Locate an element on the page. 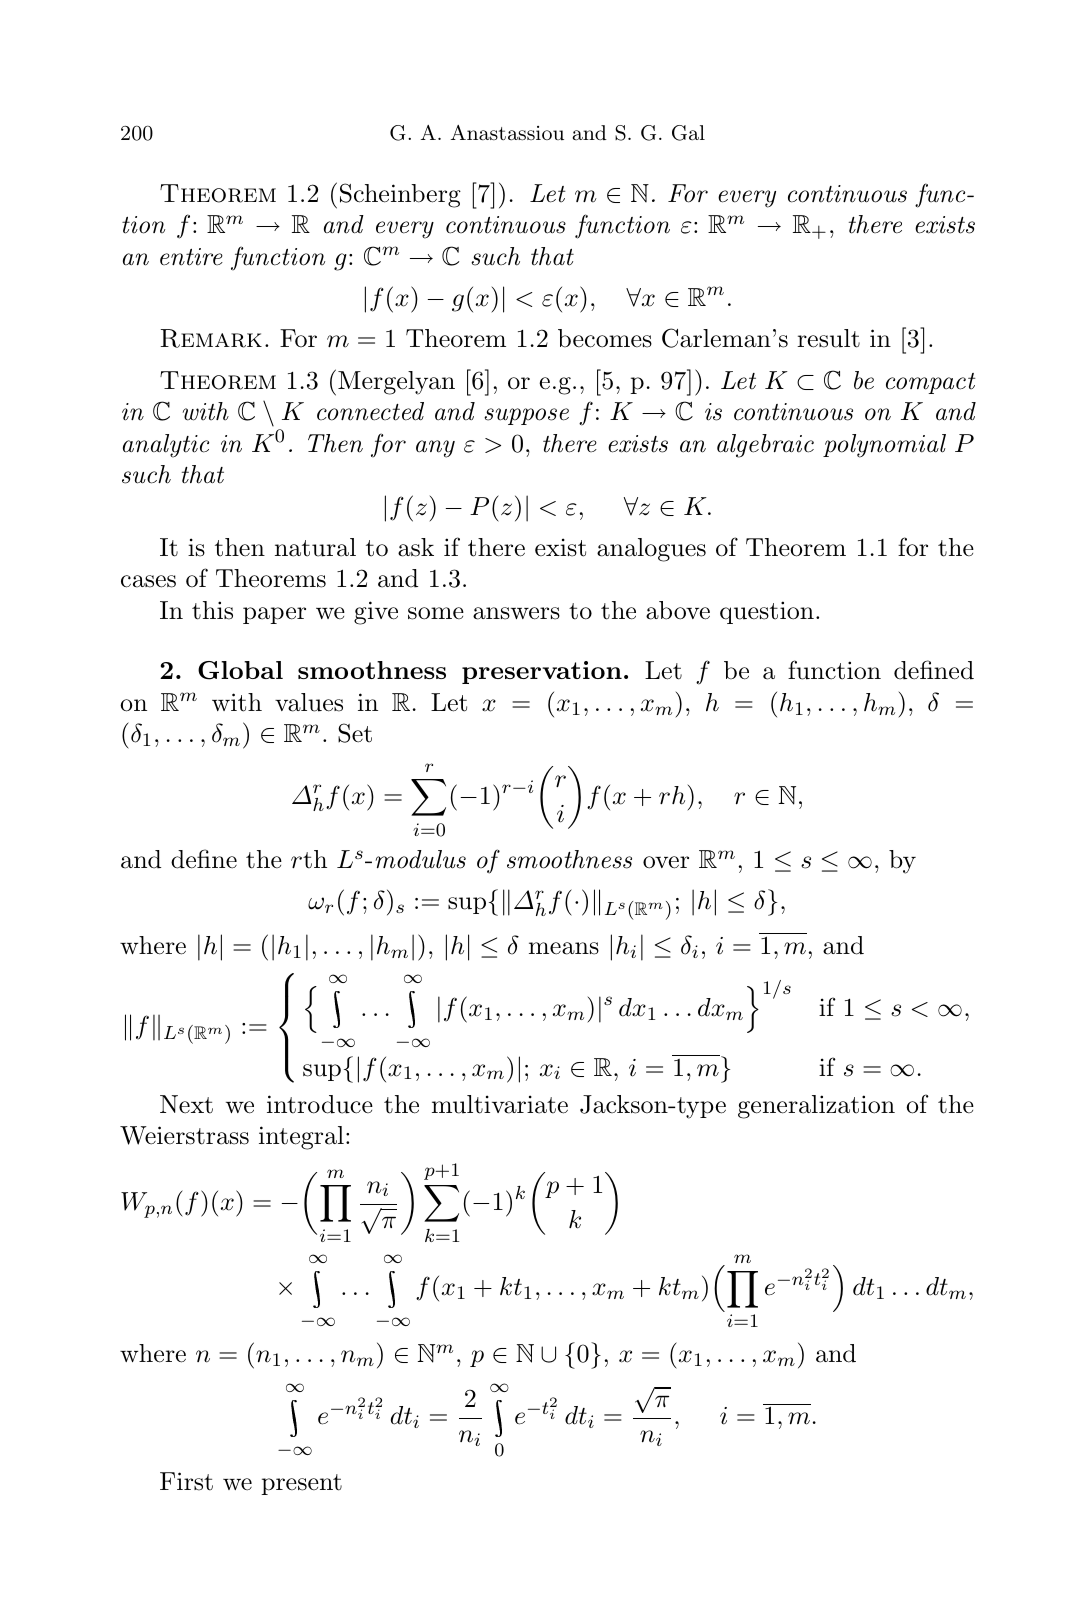  entire is located at coordinates (191, 257).
